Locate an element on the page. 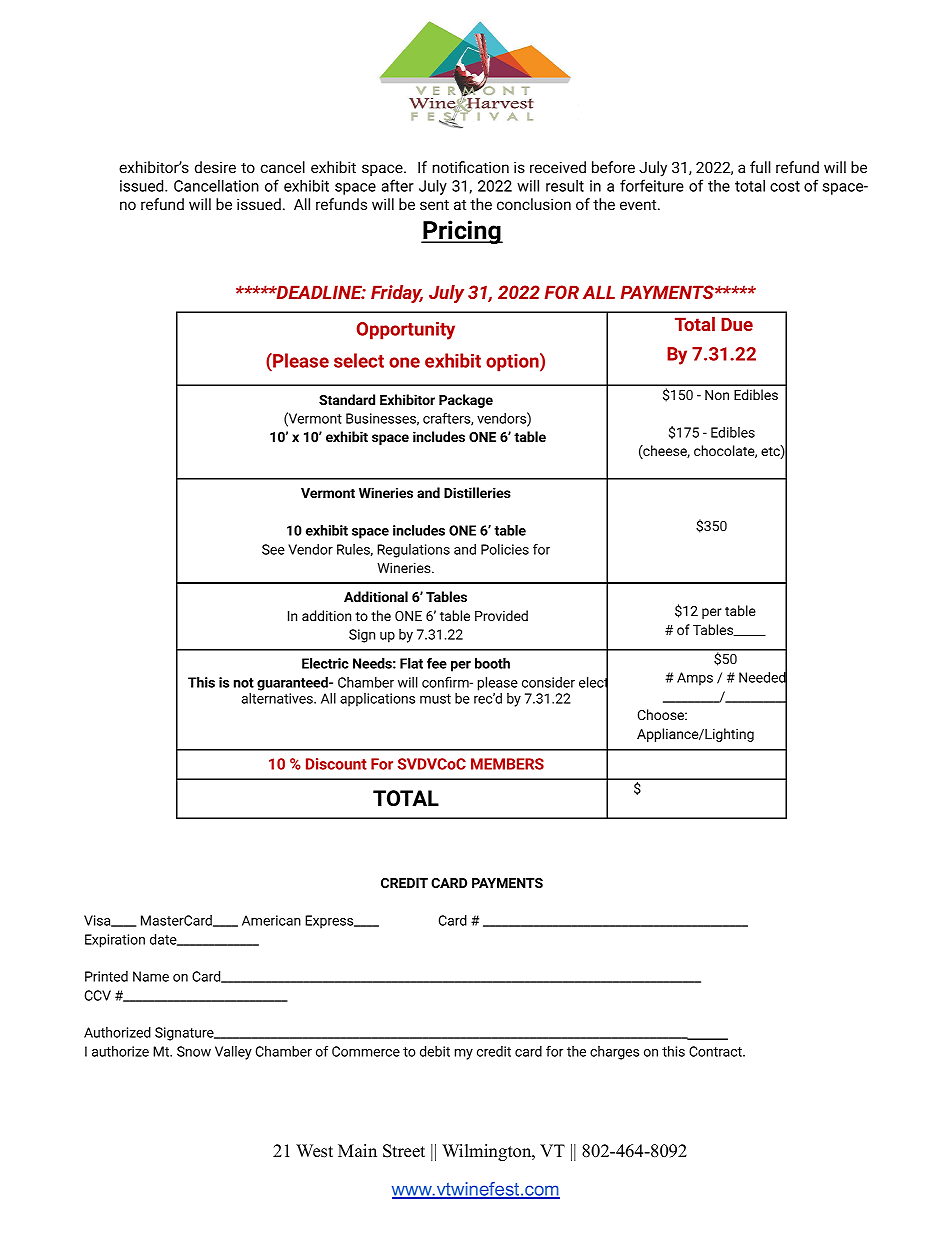 The image size is (952, 1233). alternatives is located at coordinates (278, 698).
